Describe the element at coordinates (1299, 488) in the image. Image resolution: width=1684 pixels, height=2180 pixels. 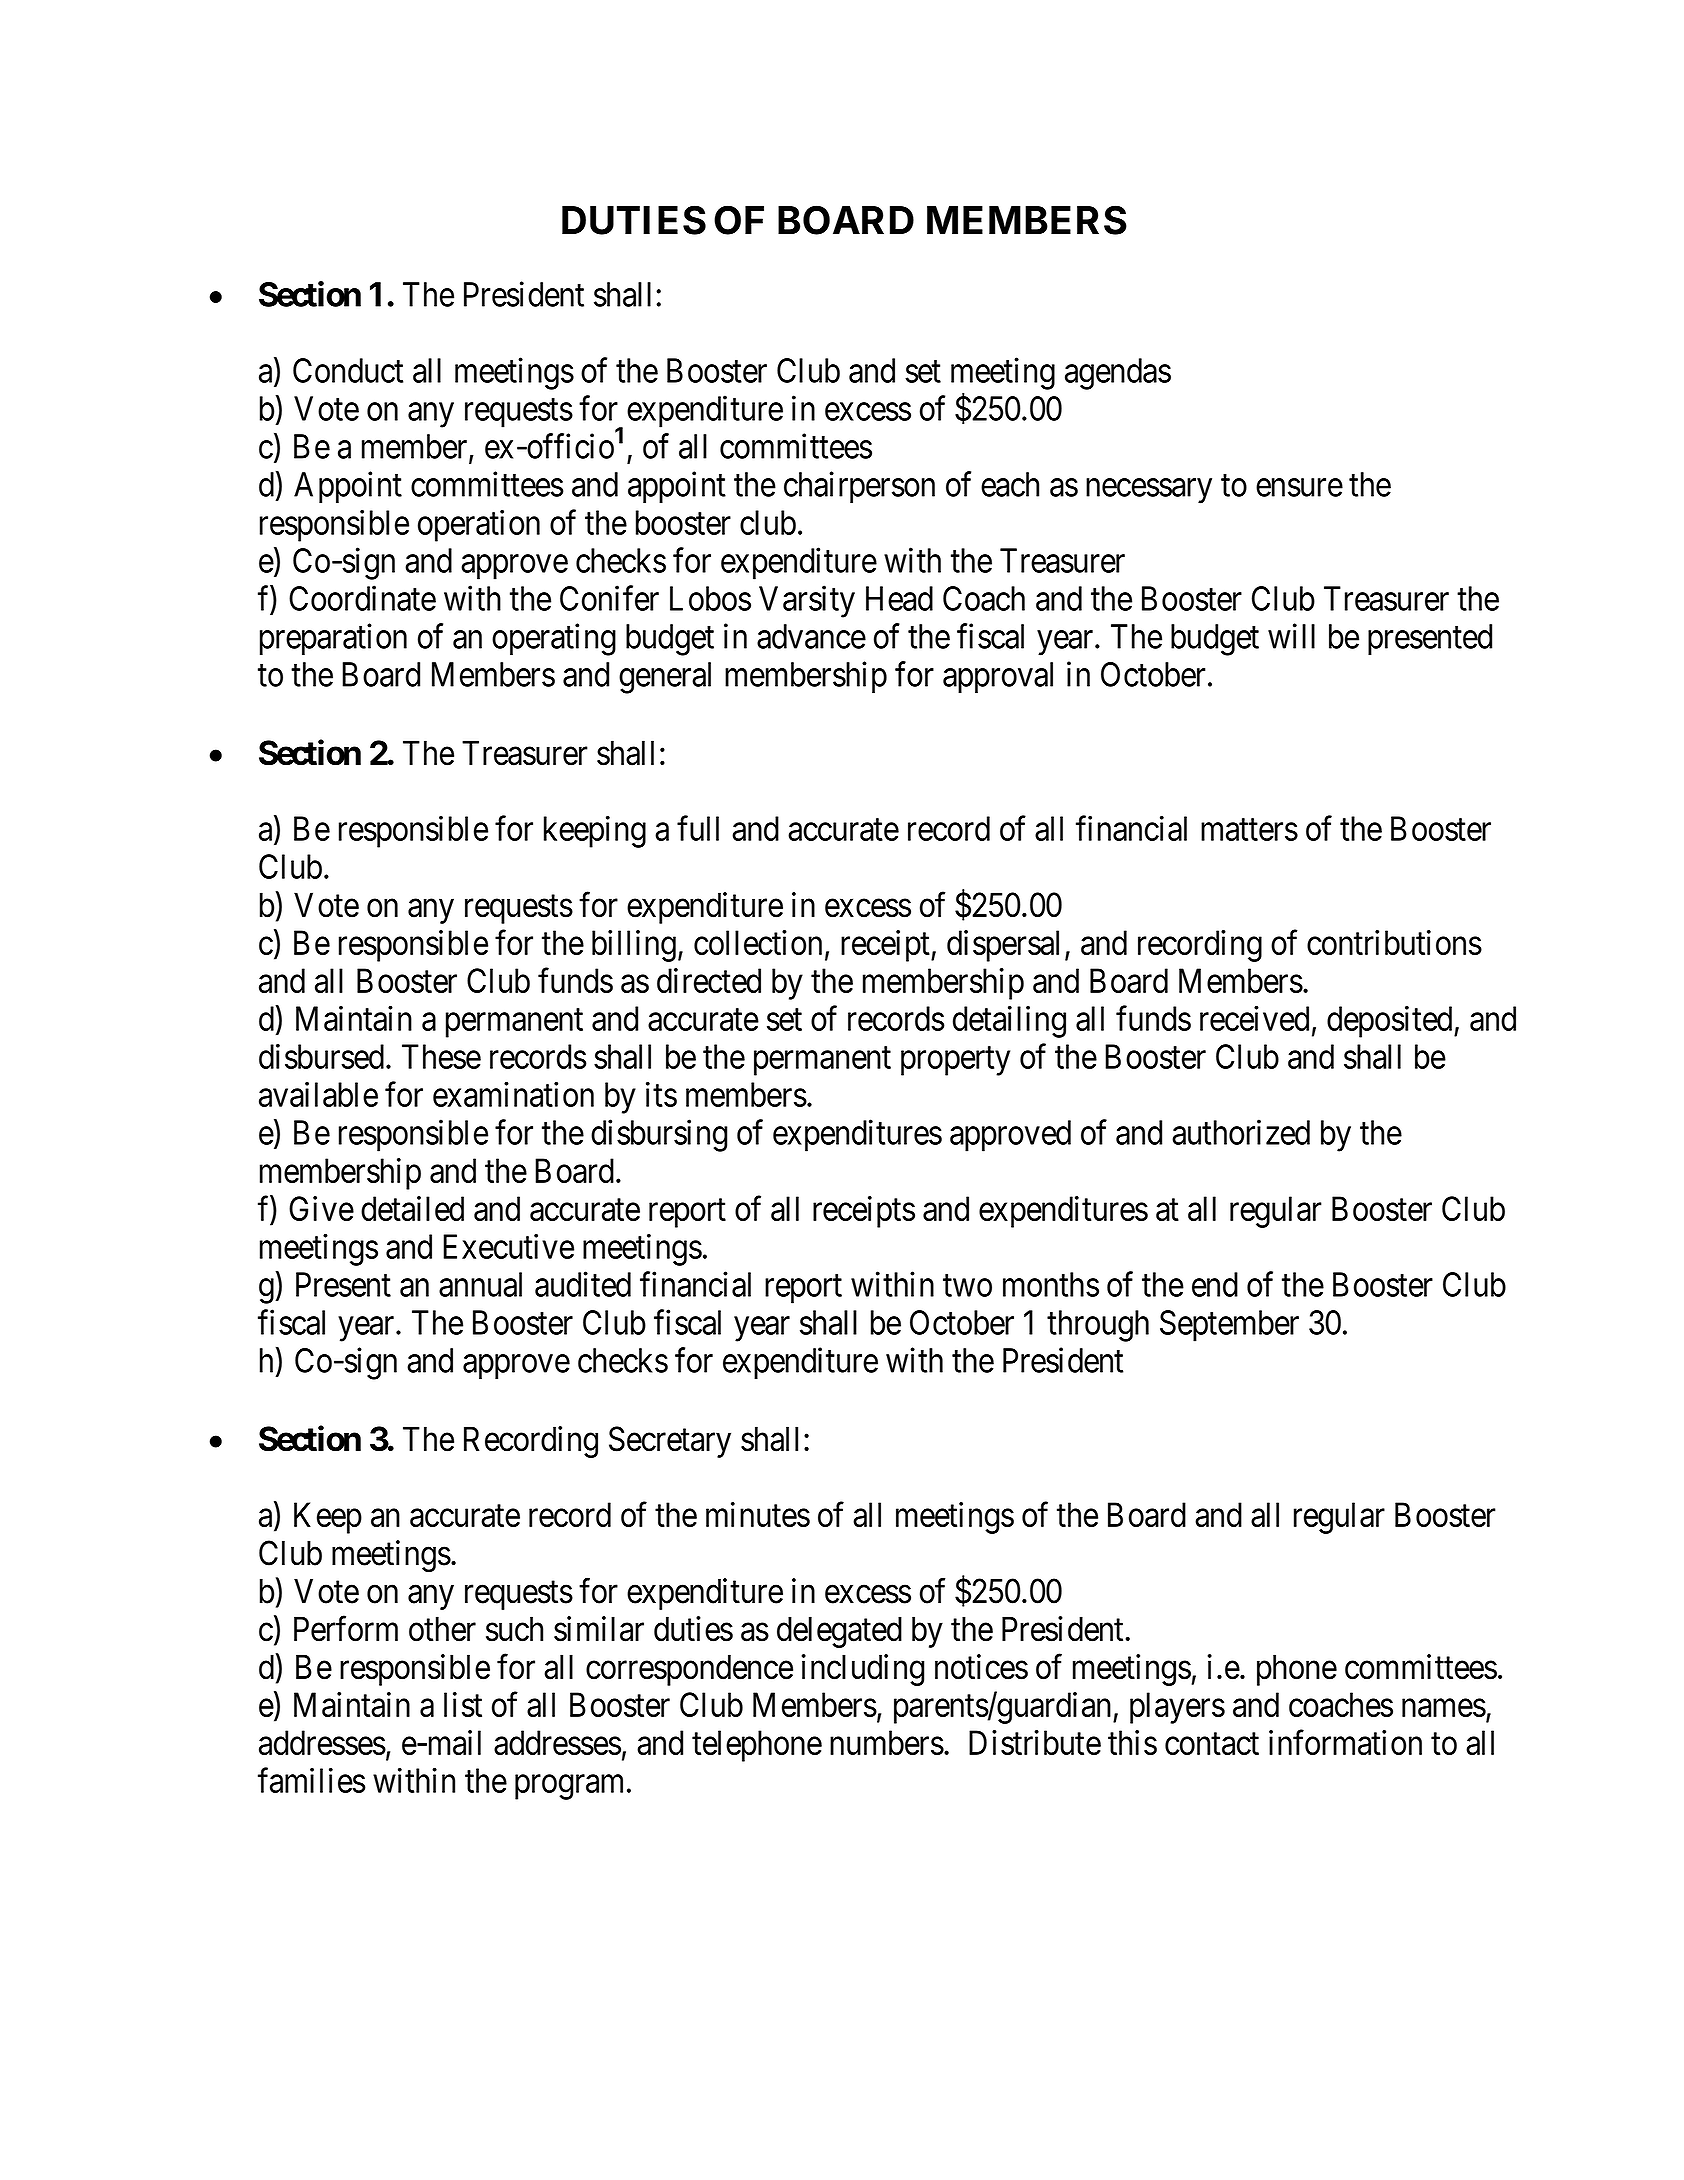
I see `ensure` at that location.
